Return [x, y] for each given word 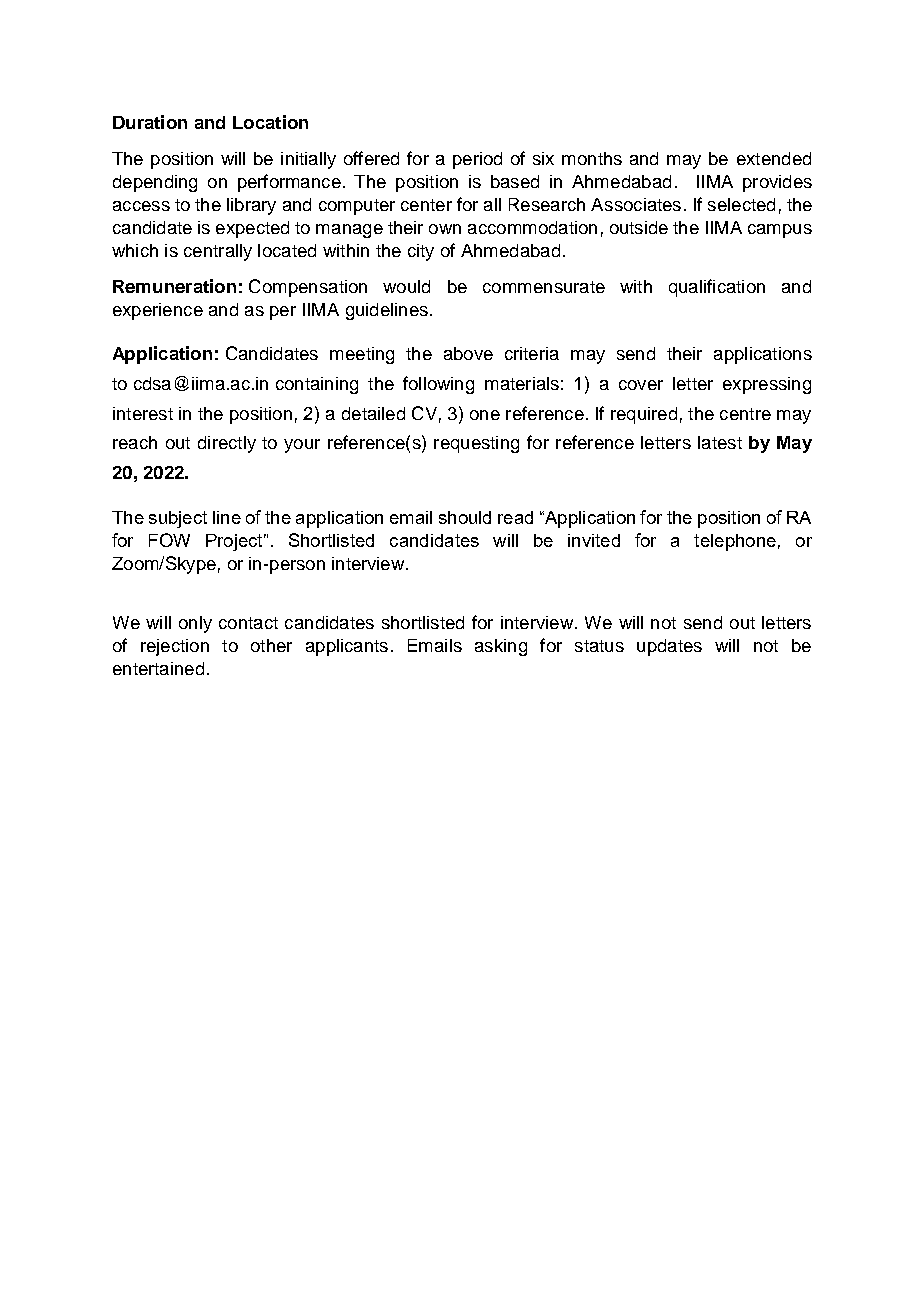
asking [501, 647]
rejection [175, 647]
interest [143, 413]
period [477, 160]
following [438, 385]
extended [774, 158]
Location [270, 122]
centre [745, 414]
